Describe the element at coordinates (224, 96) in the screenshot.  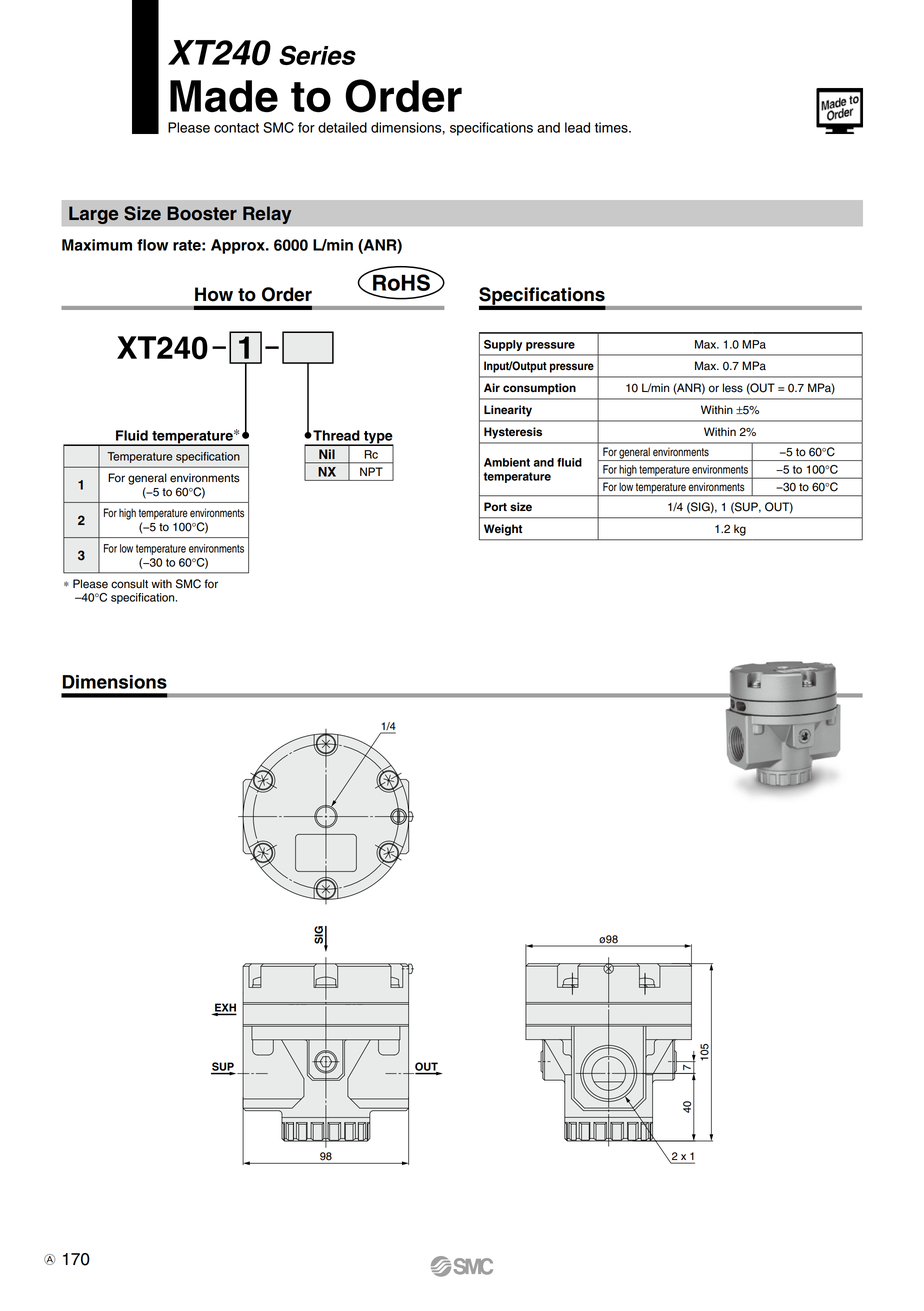
I see `Made` at that location.
